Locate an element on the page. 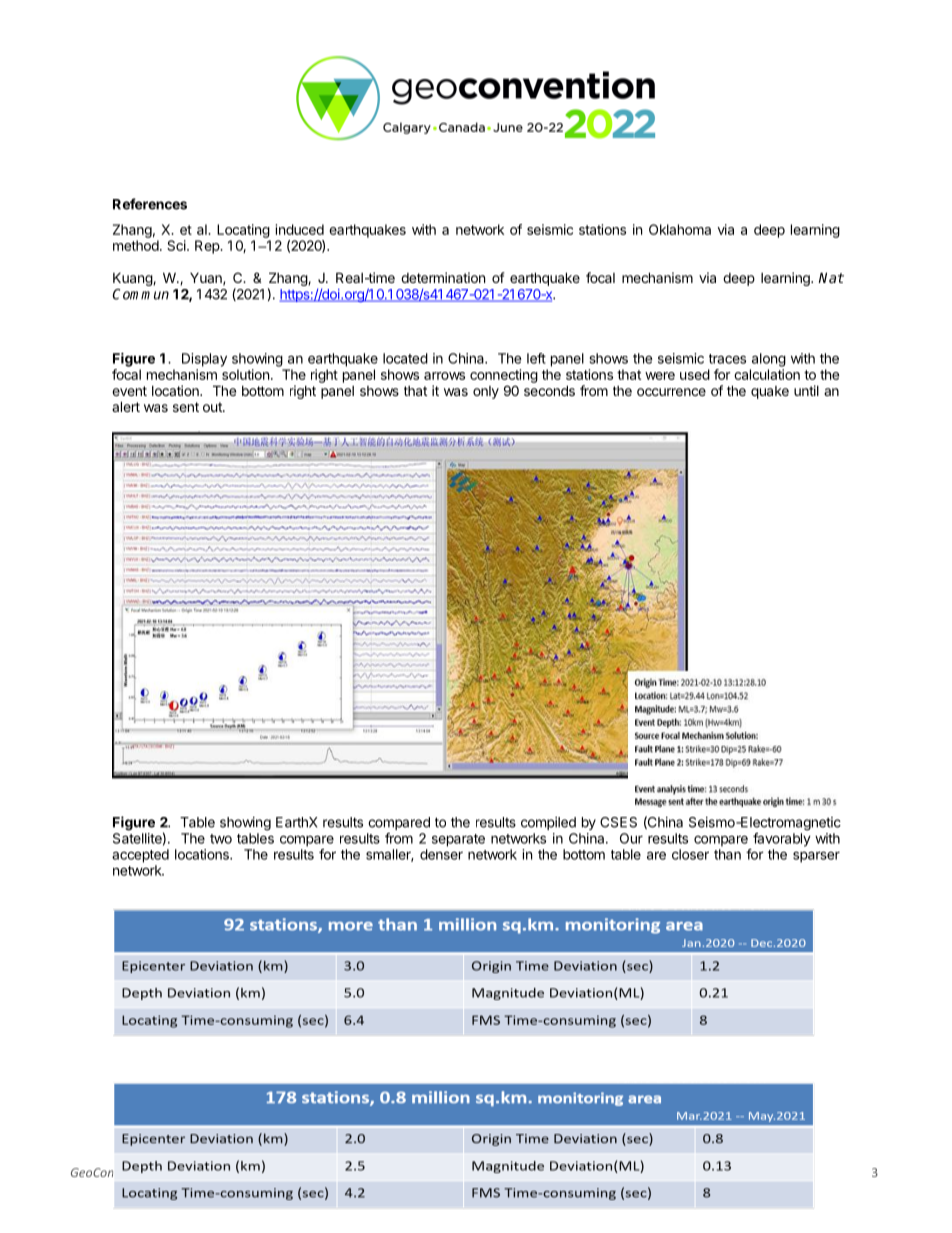 The image size is (952, 1233). occurrence is located at coordinates (671, 392).
